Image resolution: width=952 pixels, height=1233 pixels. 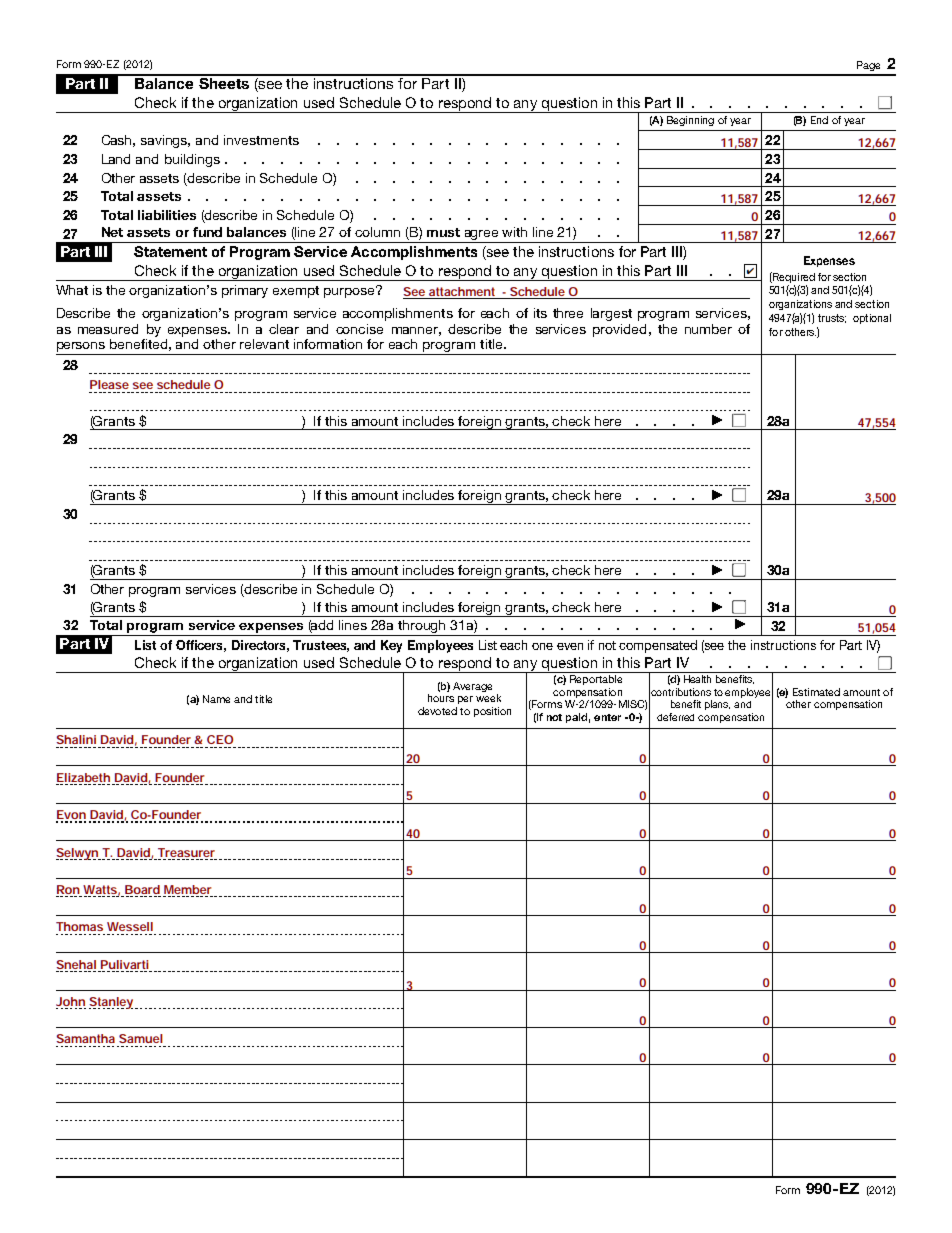 What do you see at coordinates (359, 329) in the screenshot?
I see `concise` at bounding box center [359, 329].
